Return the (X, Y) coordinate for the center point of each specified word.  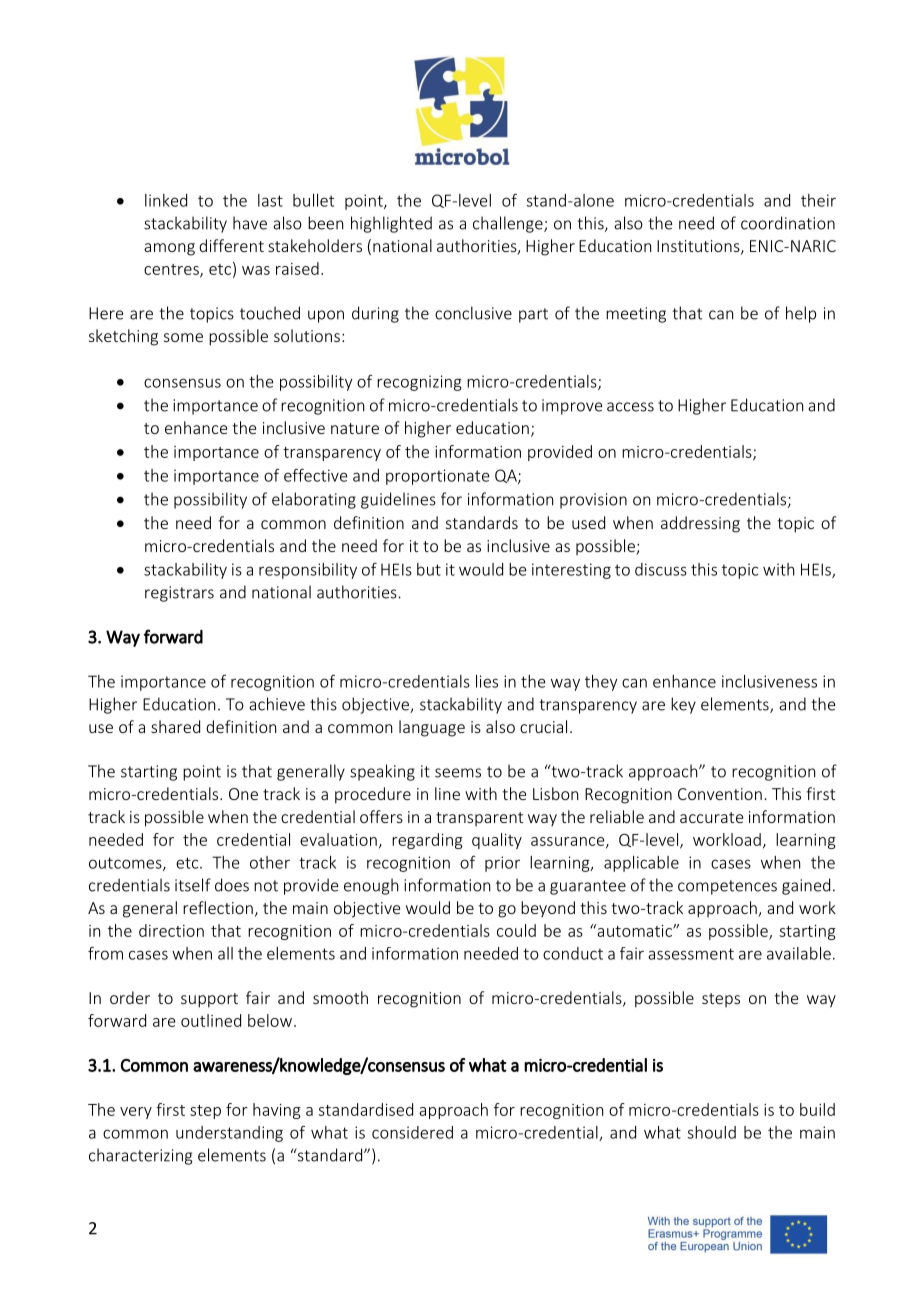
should (712, 1132)
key (683, 705)
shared (175, 726)
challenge (509, 224)
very (136, 1113)
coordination (788, 223)
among (169, 249)
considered (412, 1132)
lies (487, 681)
